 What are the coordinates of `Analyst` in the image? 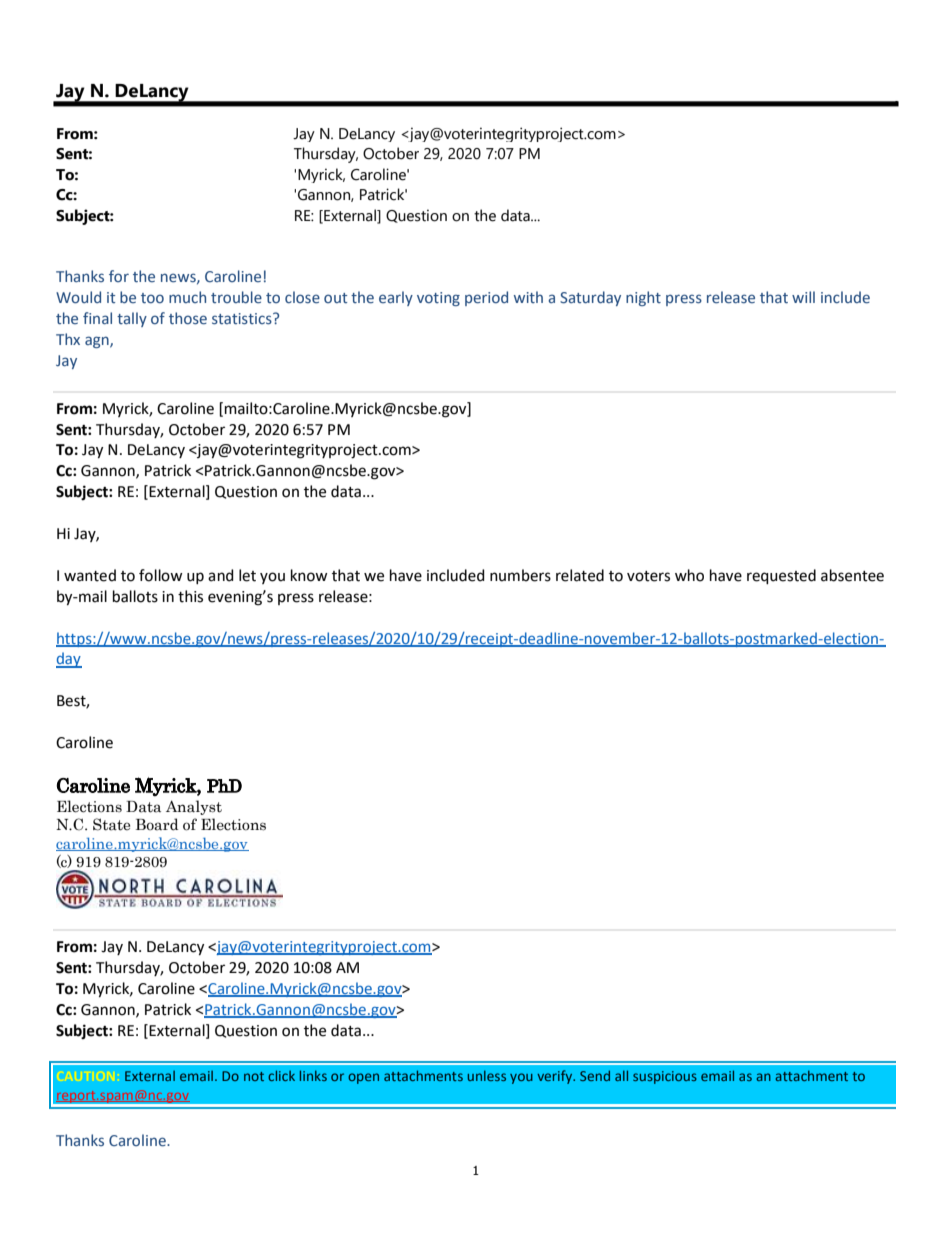 It's located at (194, 807).
